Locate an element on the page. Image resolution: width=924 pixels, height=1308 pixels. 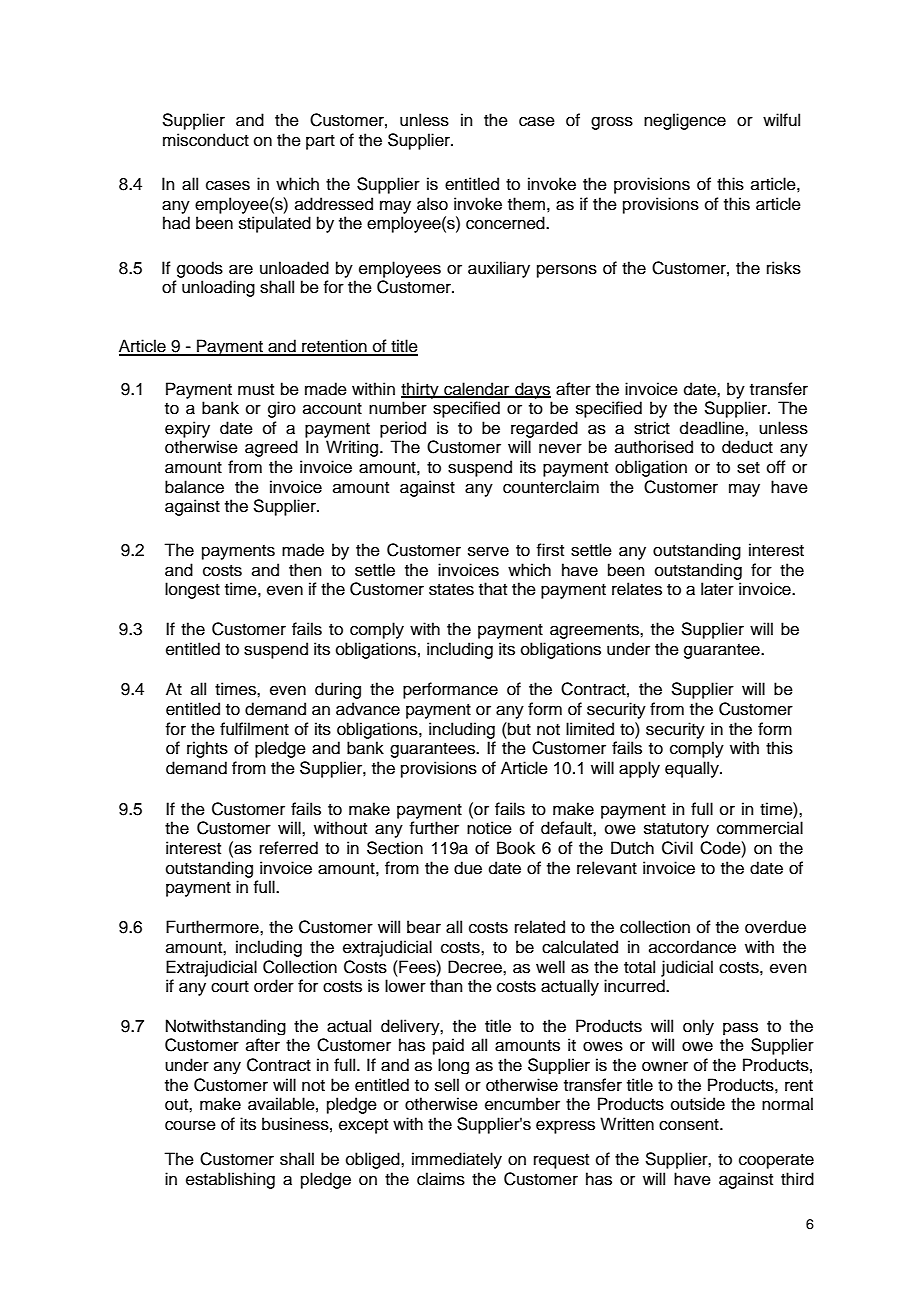
referred is located at coordinates (289, 848).
